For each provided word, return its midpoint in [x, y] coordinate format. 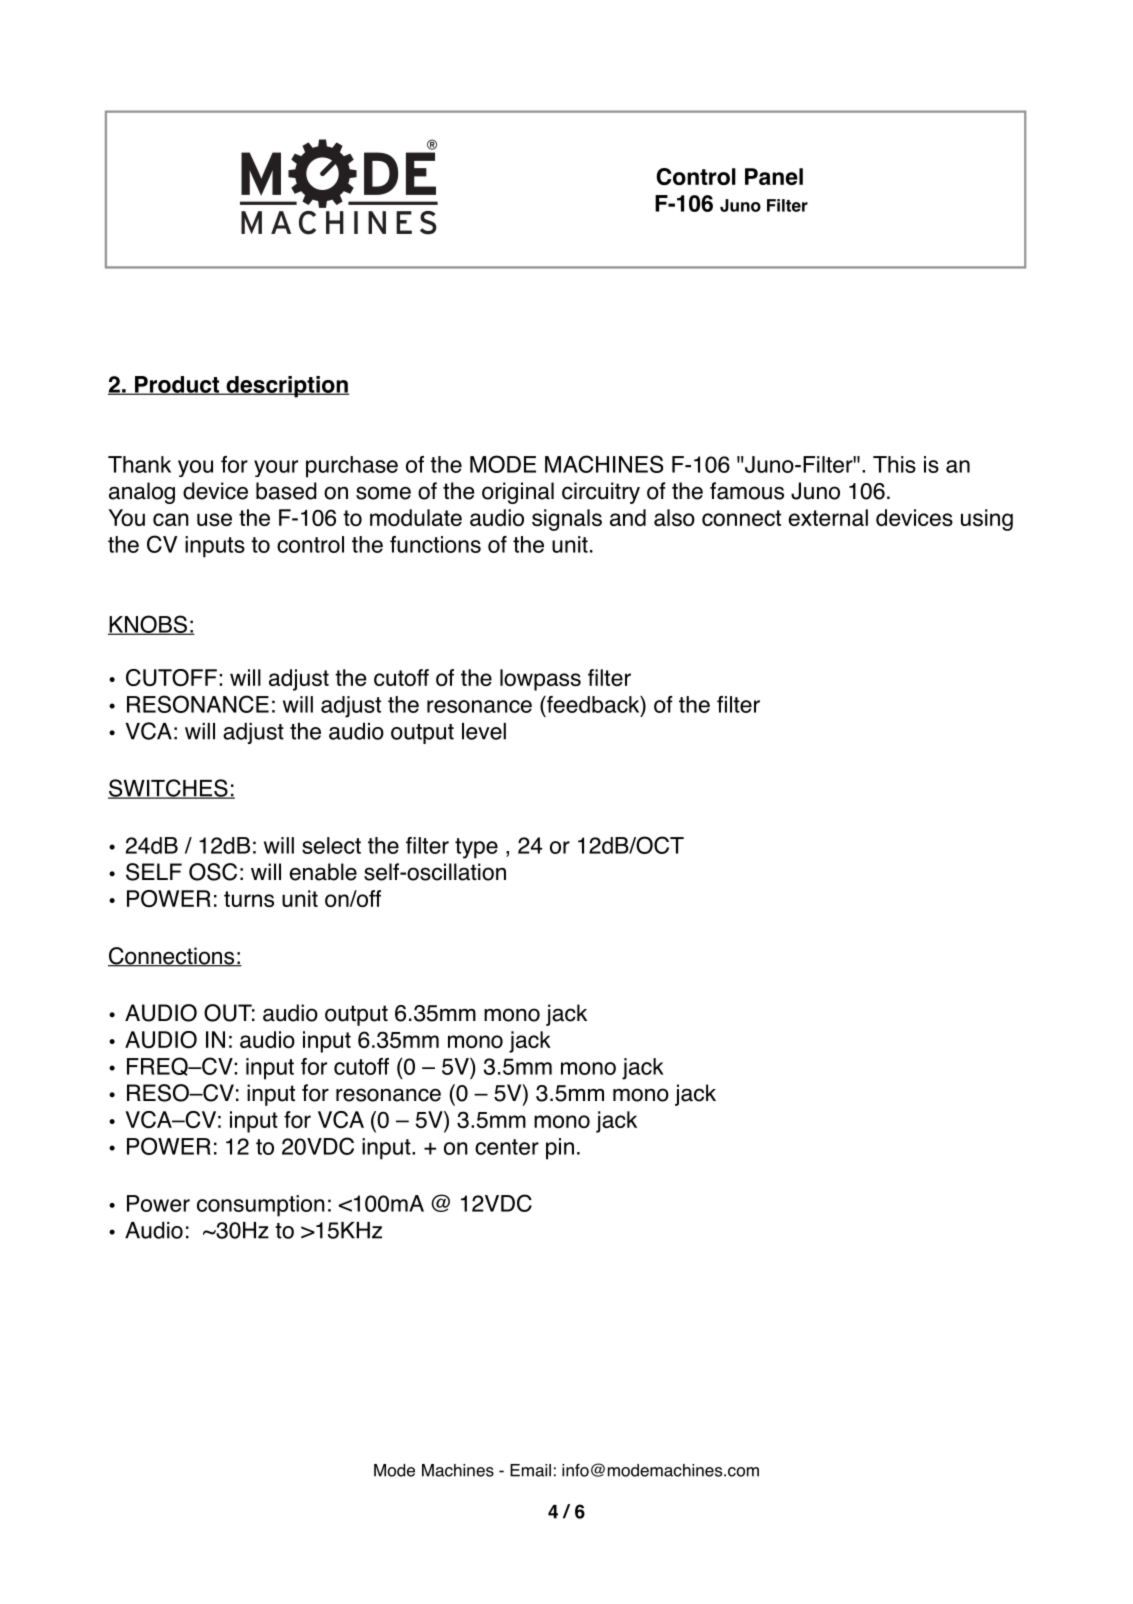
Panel [774, 176]
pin [560, 1149]
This [894, 464]
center [507, 1147]
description [286, 387]
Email [530, 1470]
